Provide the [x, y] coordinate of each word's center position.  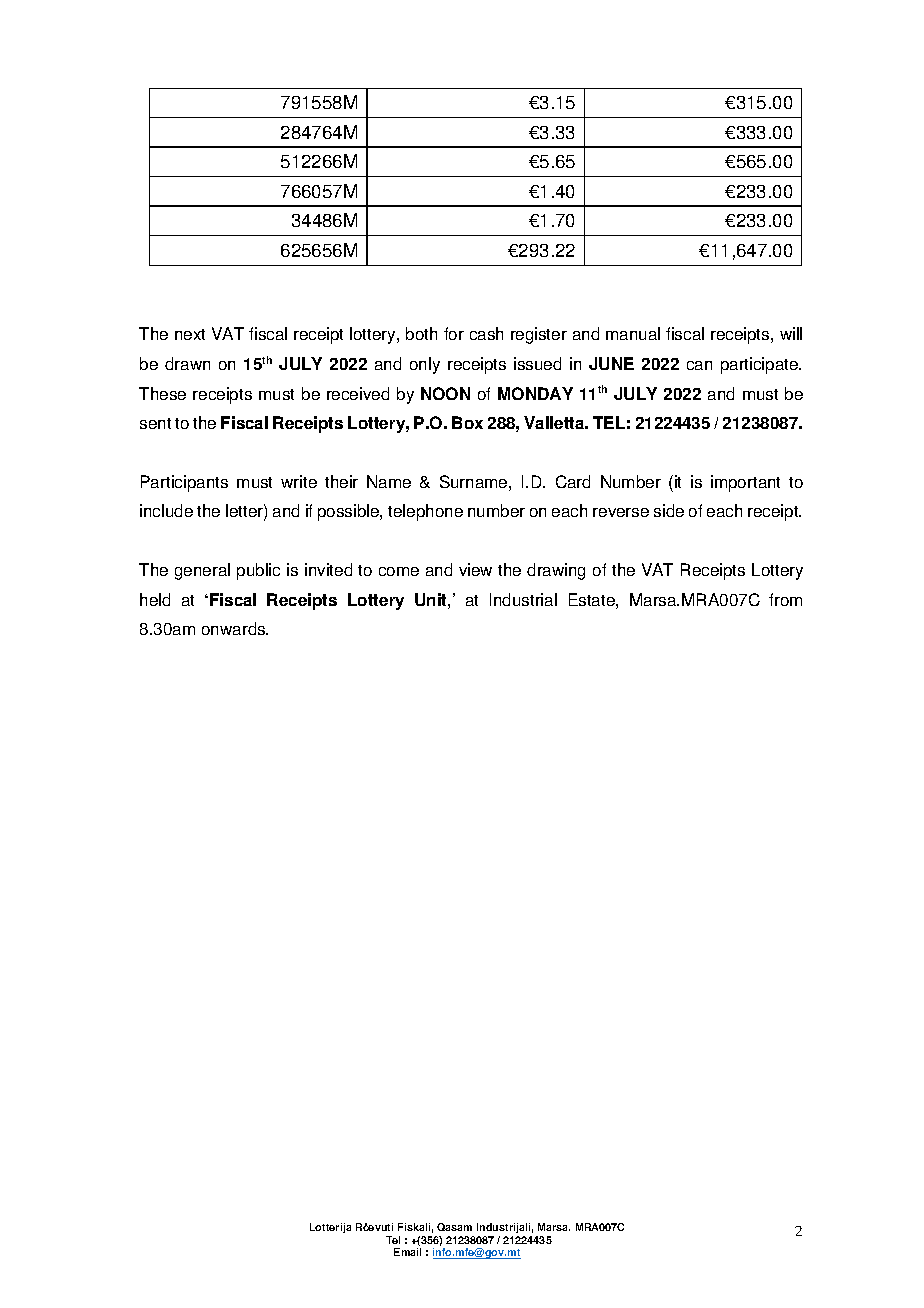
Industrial [523, 599]
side [669, 510]
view [475, 569]
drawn [187, 363]
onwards [235, 628]
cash [486, 333]
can [699, 365]
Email [407, 1252]
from [785, 599]
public [258, 571]
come [399, 571]
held [155, 599]
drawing [556, 571]
